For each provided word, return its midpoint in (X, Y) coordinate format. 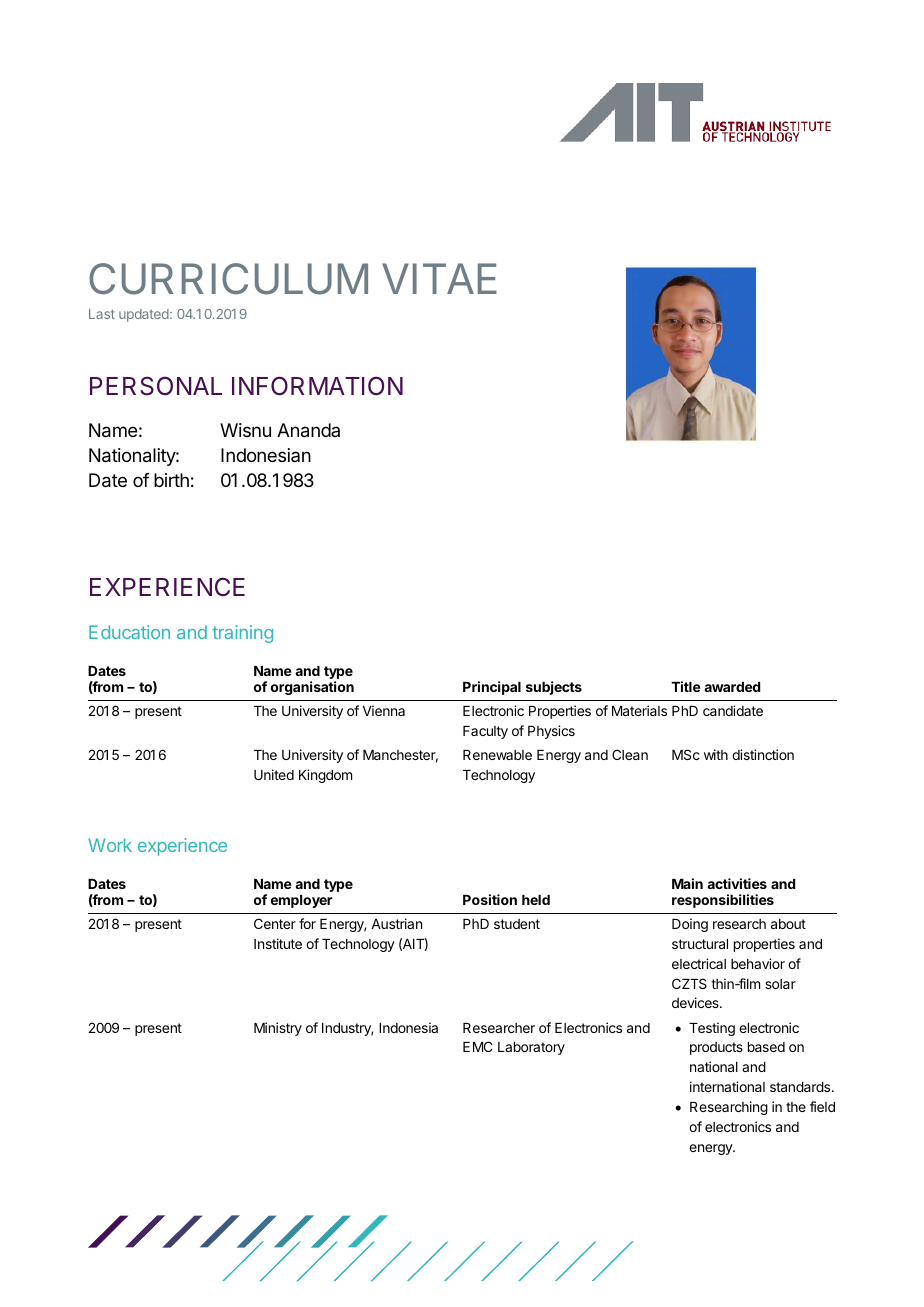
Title (686, 686)
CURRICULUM (228, 279)
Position (490, 899)
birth (171, 480)
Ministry (278, 1029)
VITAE (439, 278)
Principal (492, 688)
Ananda (308, 430)
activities (737, 883)
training (242, 634)
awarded (732, 687)
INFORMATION (317, 385)
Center (275, 923)
